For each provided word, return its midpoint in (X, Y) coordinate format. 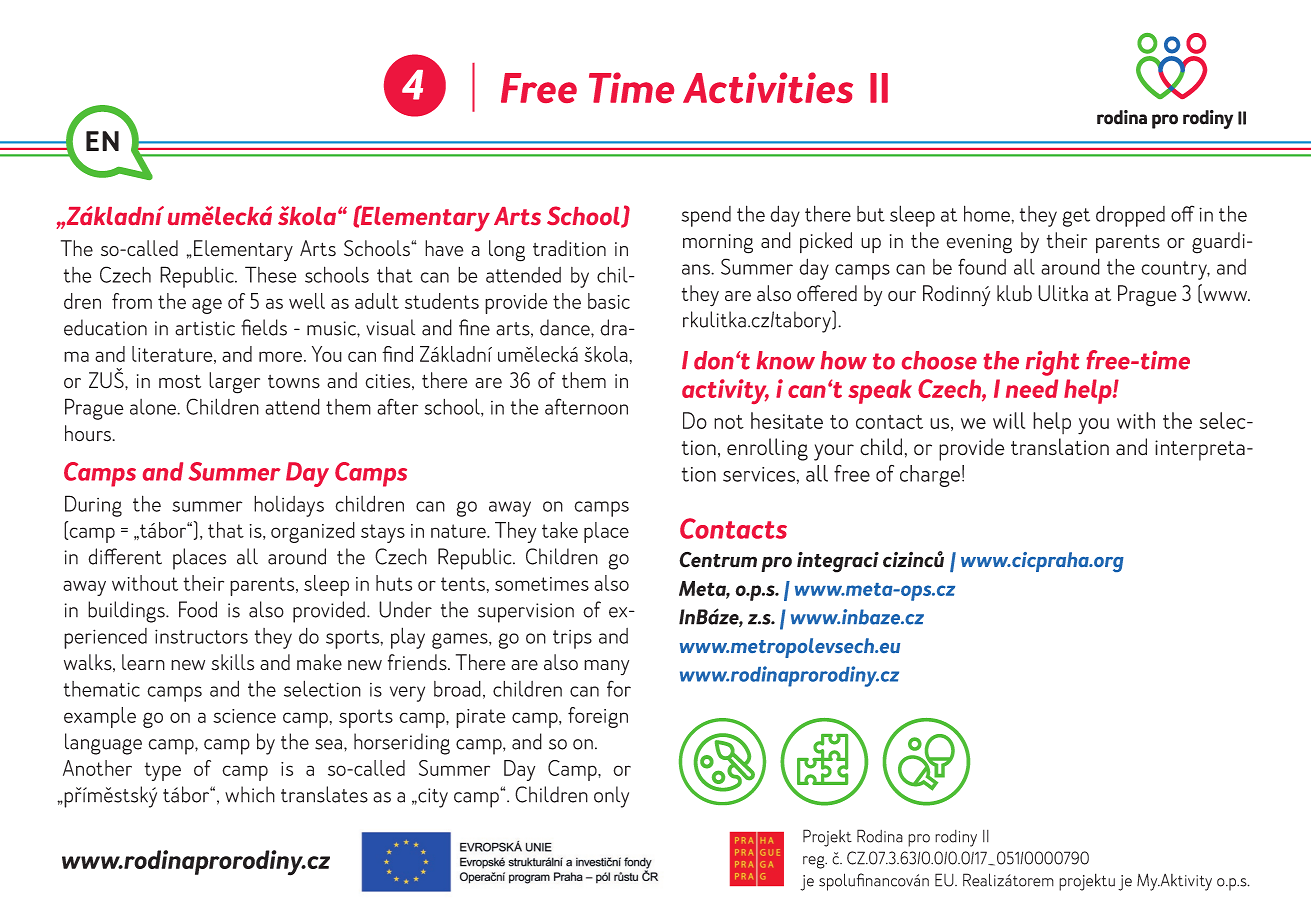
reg (815, 862)
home (988, 213)
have (444, 248)
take (560, 530)
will (1009, 420)
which (250, 794)
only (611, 797)
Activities (768, 87)
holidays (289, 506)
